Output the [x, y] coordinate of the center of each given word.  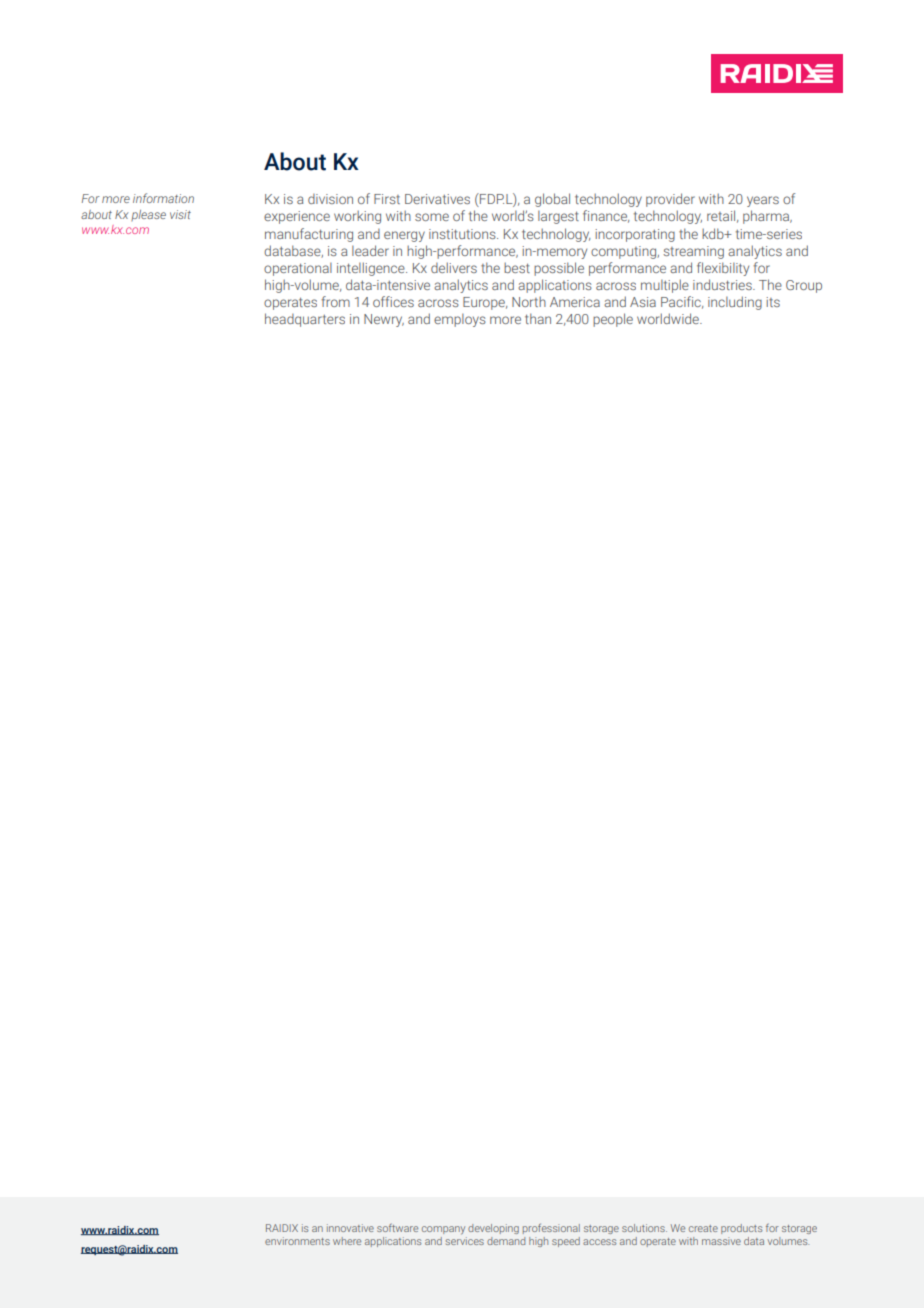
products [741, 1229]
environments [297, 1241]
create [703, 1228]
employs [460, 320]
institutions [463, 234]
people [613, 320]
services [465, 1241]
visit [180, 214]
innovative [350, 1228]
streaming [693, 252]
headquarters [305, 320]
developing [493, 1229]
